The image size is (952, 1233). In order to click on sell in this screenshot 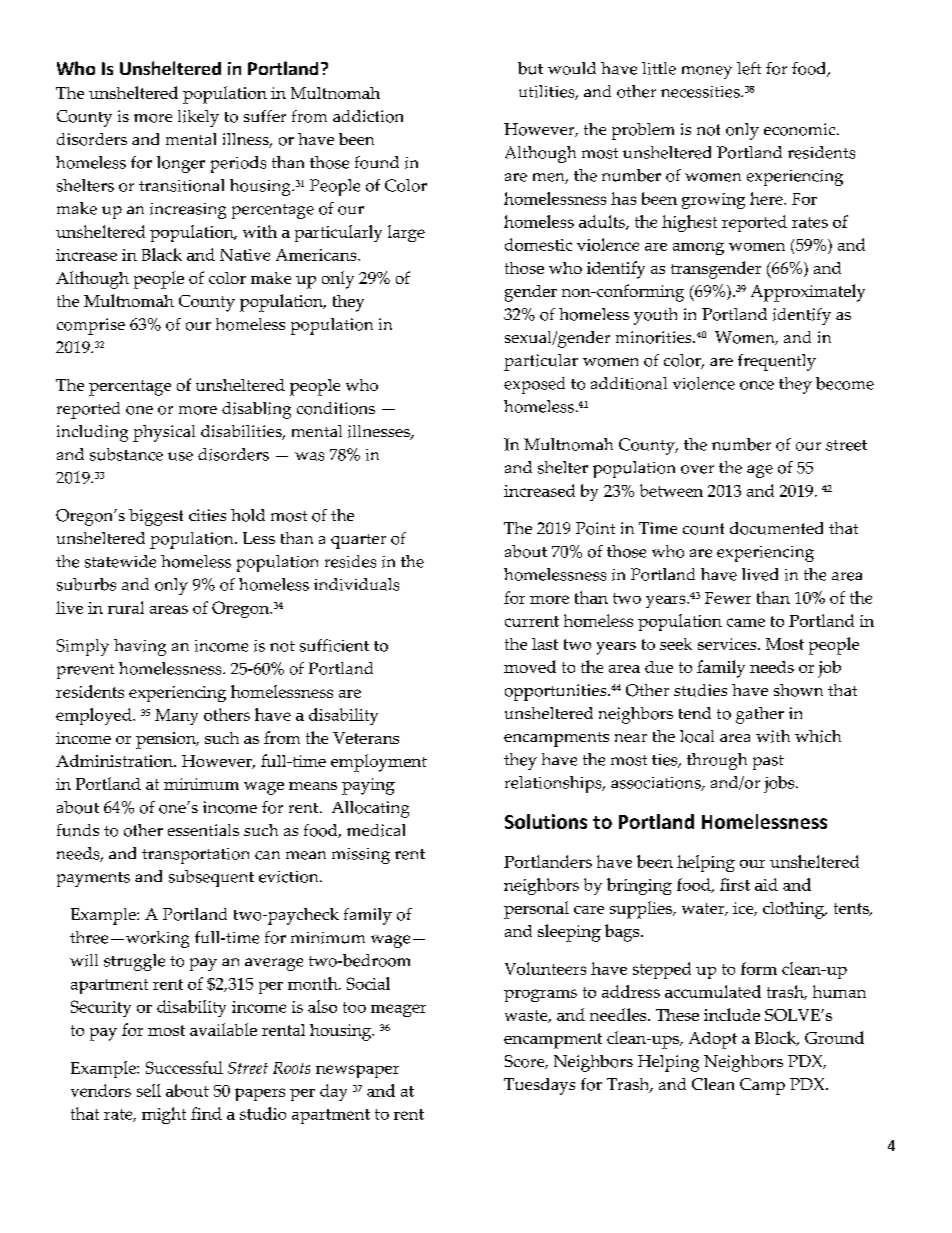, I will do `click(149, 1090)`.
